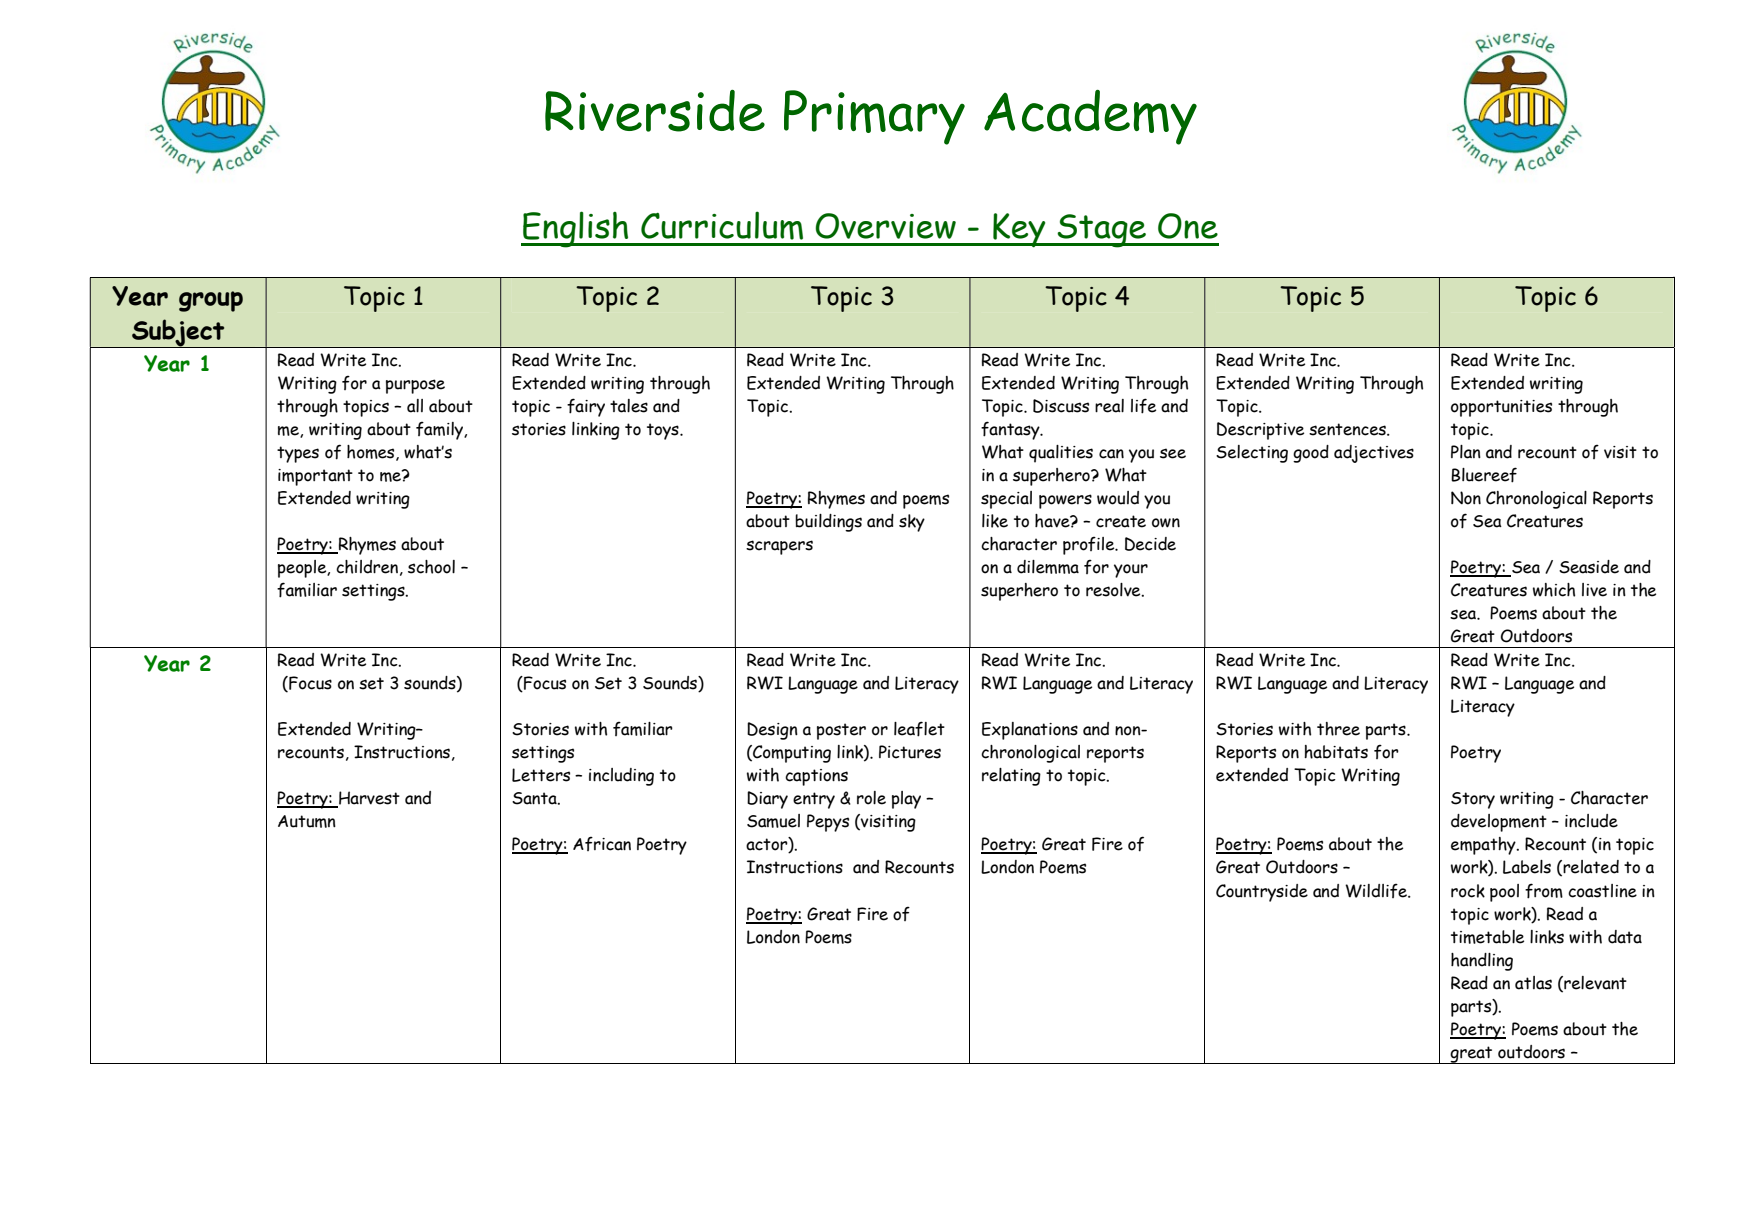 The height and width of the screenshot is (1230, 1740). I want to click on children, so click(367, 567).
